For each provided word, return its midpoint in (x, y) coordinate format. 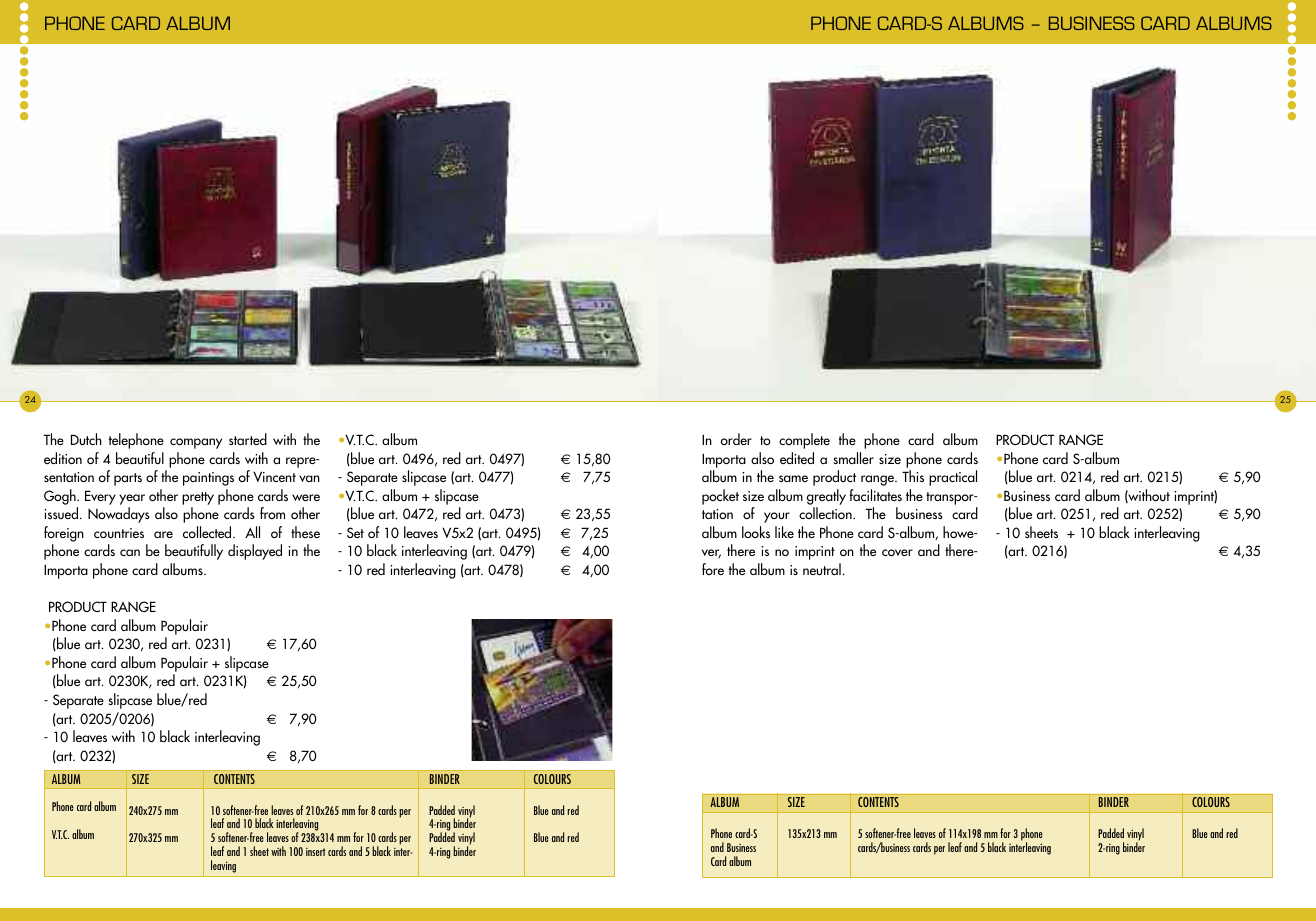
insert (315, 852)
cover (897, 552)
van (309, 478)
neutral (823, 569)
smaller (854, 458)
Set (355, 532)
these (305, 532)
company (196, 443)
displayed (255, 552)
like (784, 532)
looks (756, 532)
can (130, 552)
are (163, 534)
